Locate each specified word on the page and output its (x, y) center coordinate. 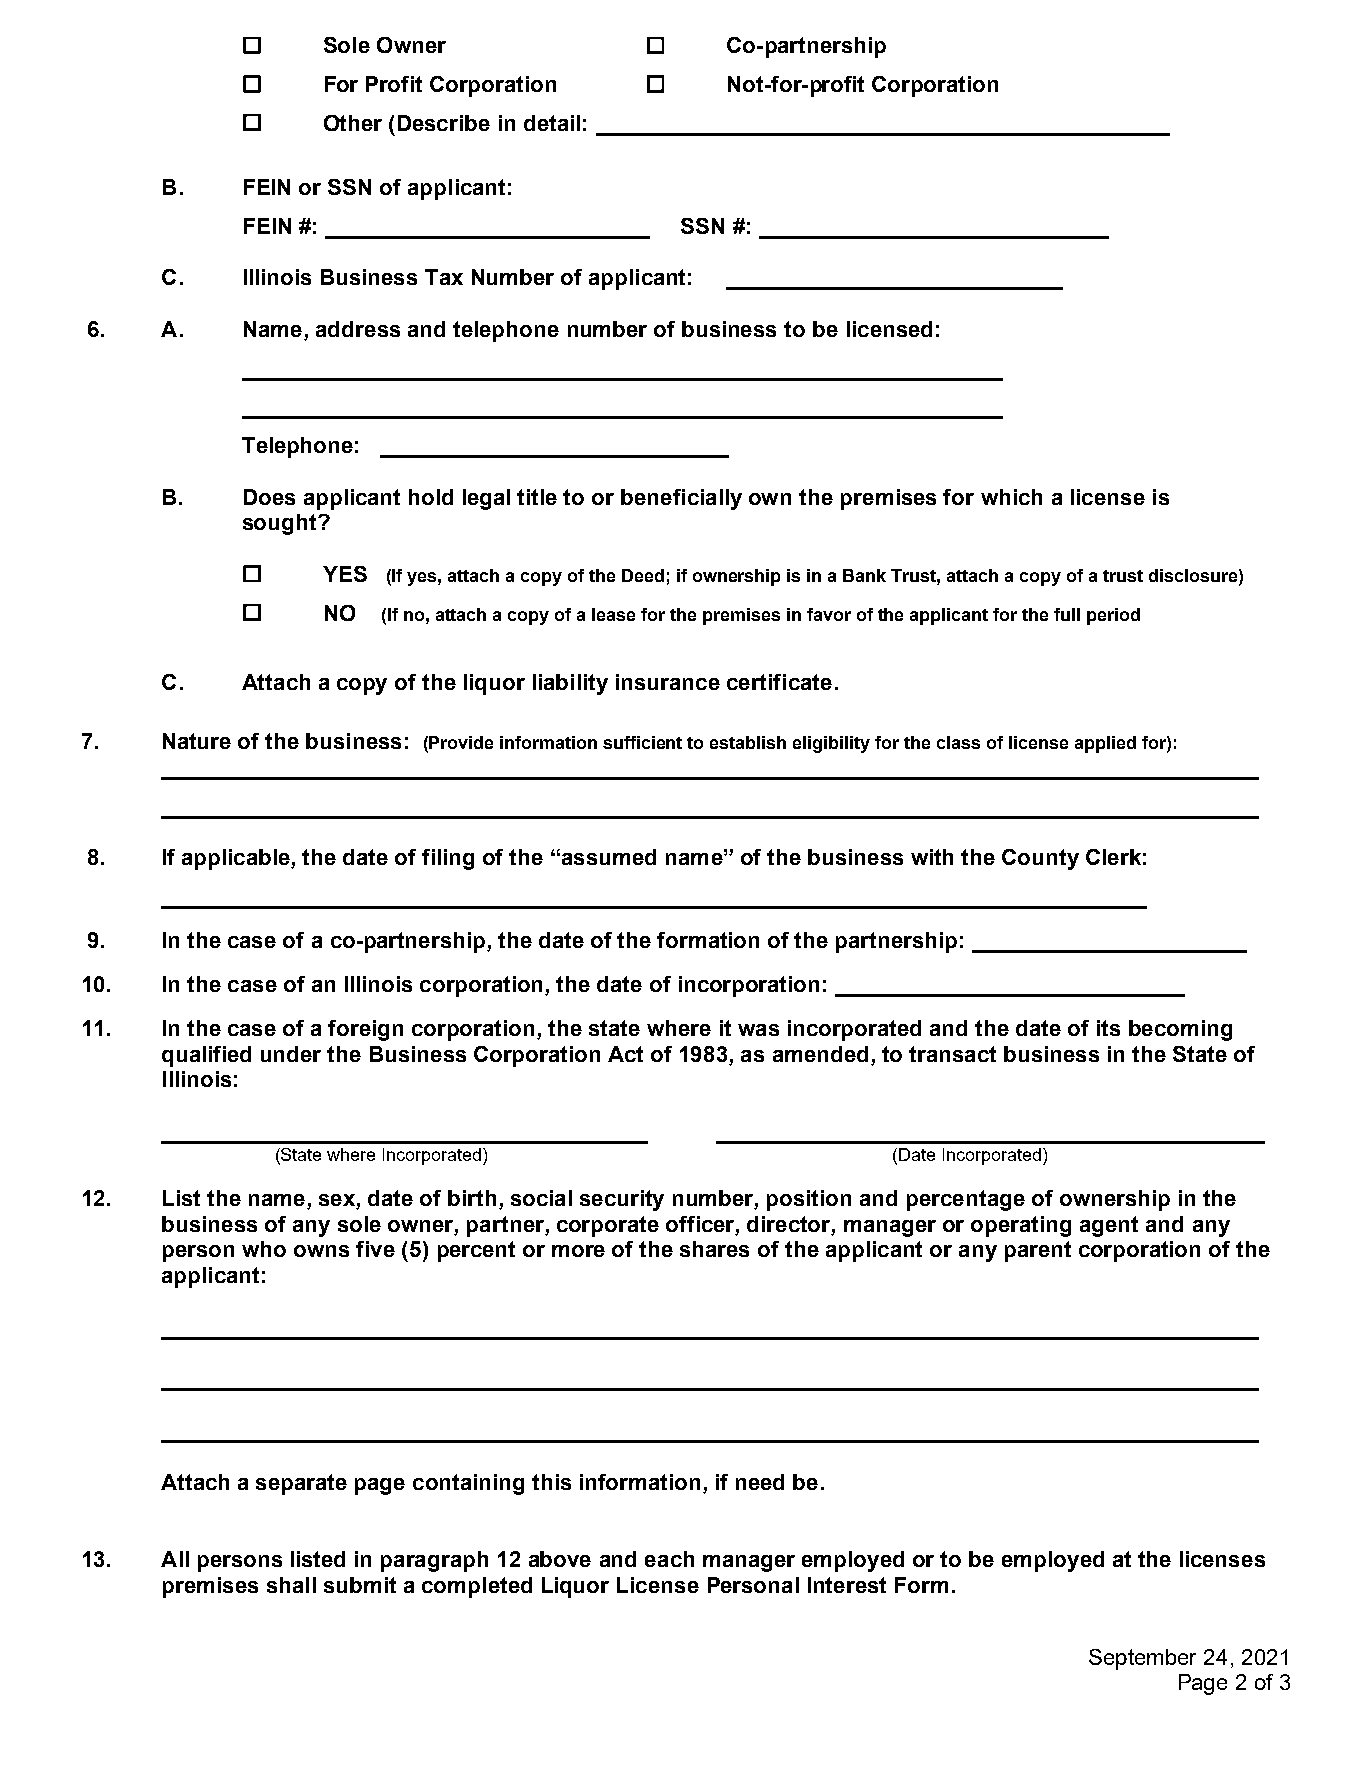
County (1040, 859)
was (758, 1030)
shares (714, 1249)
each (669, 1559)
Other (353, 123)
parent (1038, 1251)
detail (552, 123)
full (1067, 614)
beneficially (681, 499)
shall (291, 1585)
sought (281, 524)
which (1011, 497)
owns (321, 1251)
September (1142, 1659)
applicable (237, 859)
